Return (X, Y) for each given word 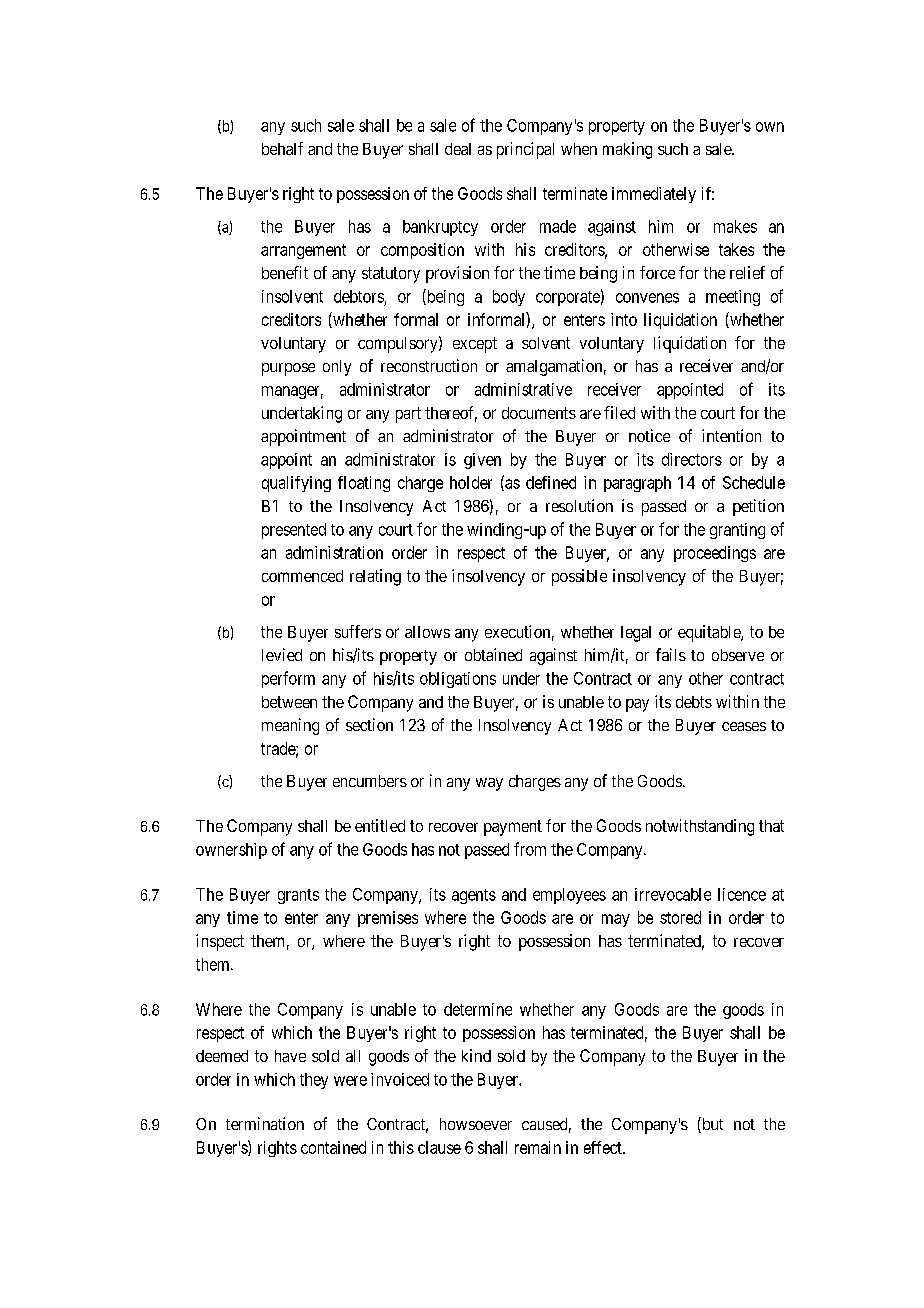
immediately (654, 195)
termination (265, 1123)
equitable (710, 633)
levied (282, 654)
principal (525, 150)
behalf (282, 148)
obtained (493, 654)
